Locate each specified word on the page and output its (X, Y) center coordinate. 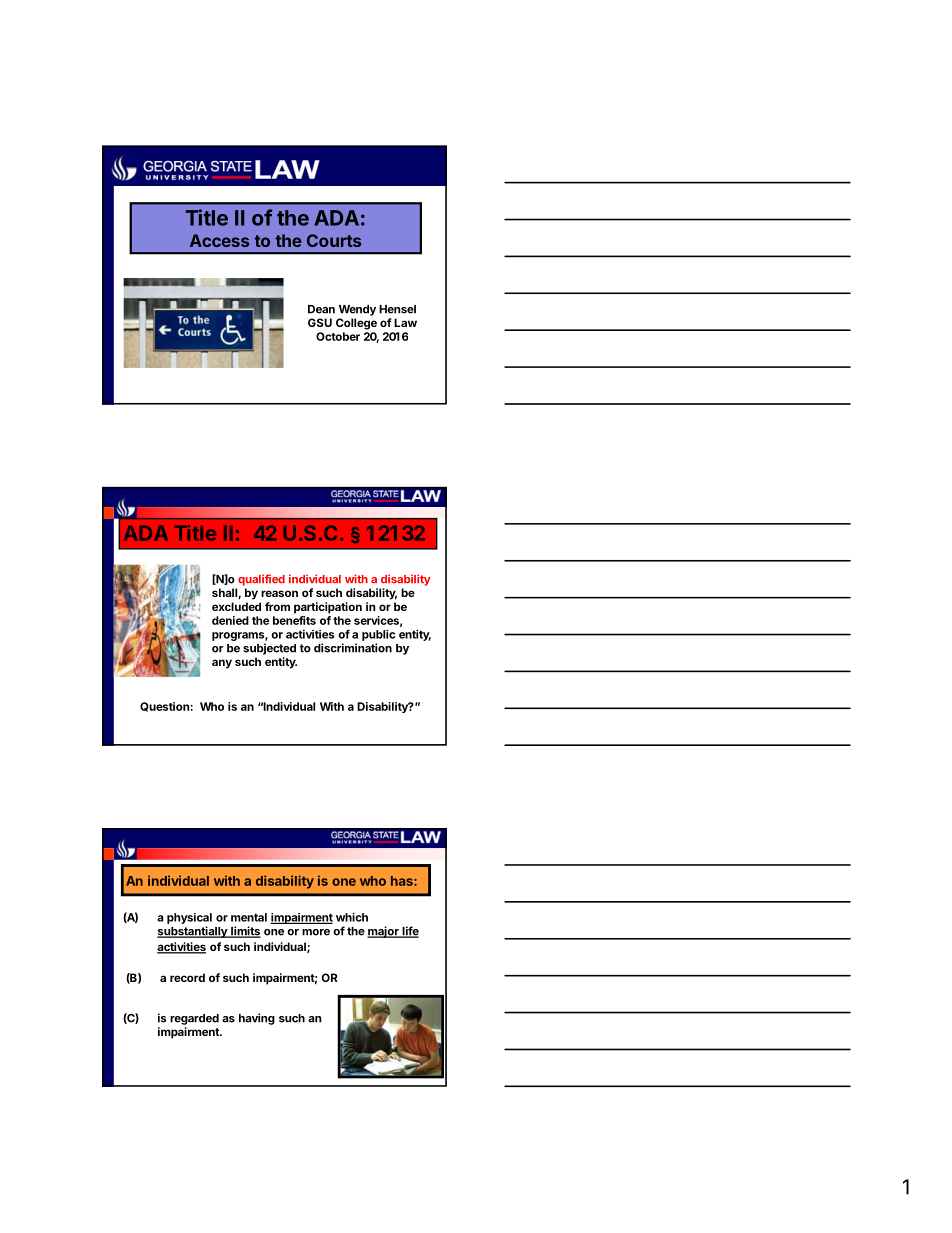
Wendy (357, 310)
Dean (321, 309)
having (257, 1019)
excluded (236, 606)
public (378, 635)
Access (219, 240)
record (187, 977)
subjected (269, 649)
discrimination (353, 648)
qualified (261, 580)
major (384, 932)
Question (164, 707)
